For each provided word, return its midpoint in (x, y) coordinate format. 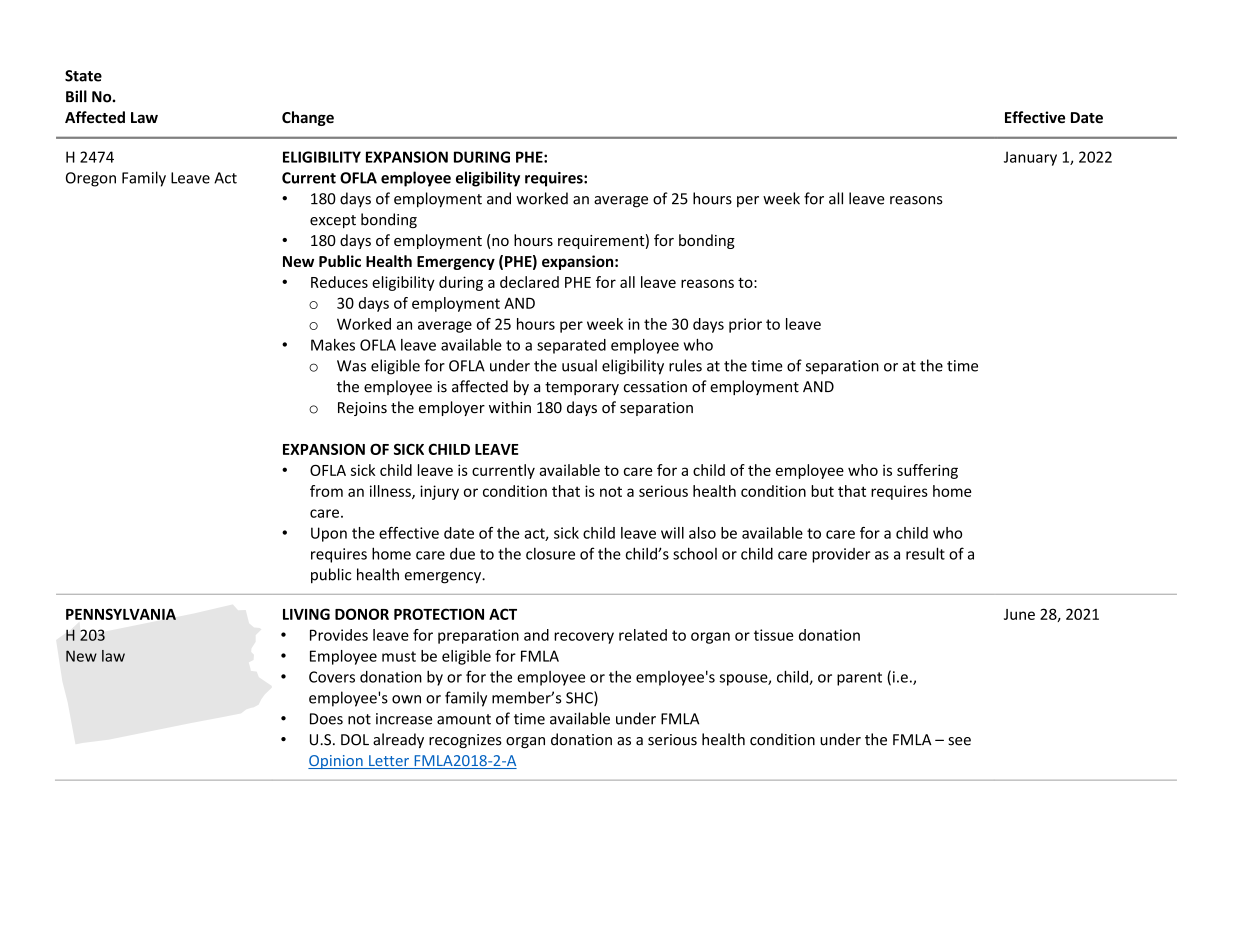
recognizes (465, 741)
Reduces (339, 282)
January (1030, 158)
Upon (329, 534)
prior (745, 325)
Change (308, 118)
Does (326, 719)
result (925, 553)
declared (529, 282)
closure (550, 554)
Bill (76, 96)
